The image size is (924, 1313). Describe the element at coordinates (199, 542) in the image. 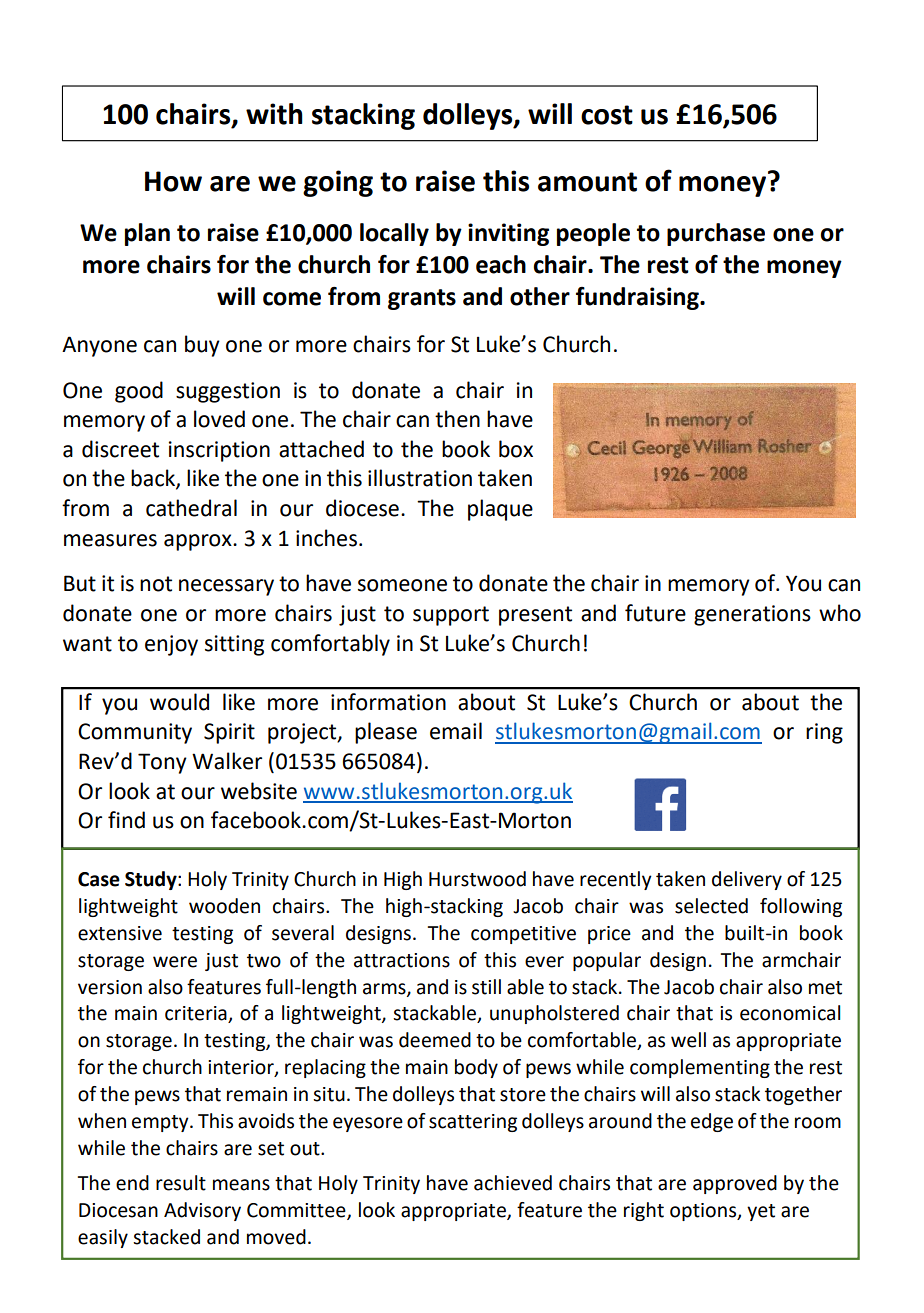

I see `approx` at that location.
